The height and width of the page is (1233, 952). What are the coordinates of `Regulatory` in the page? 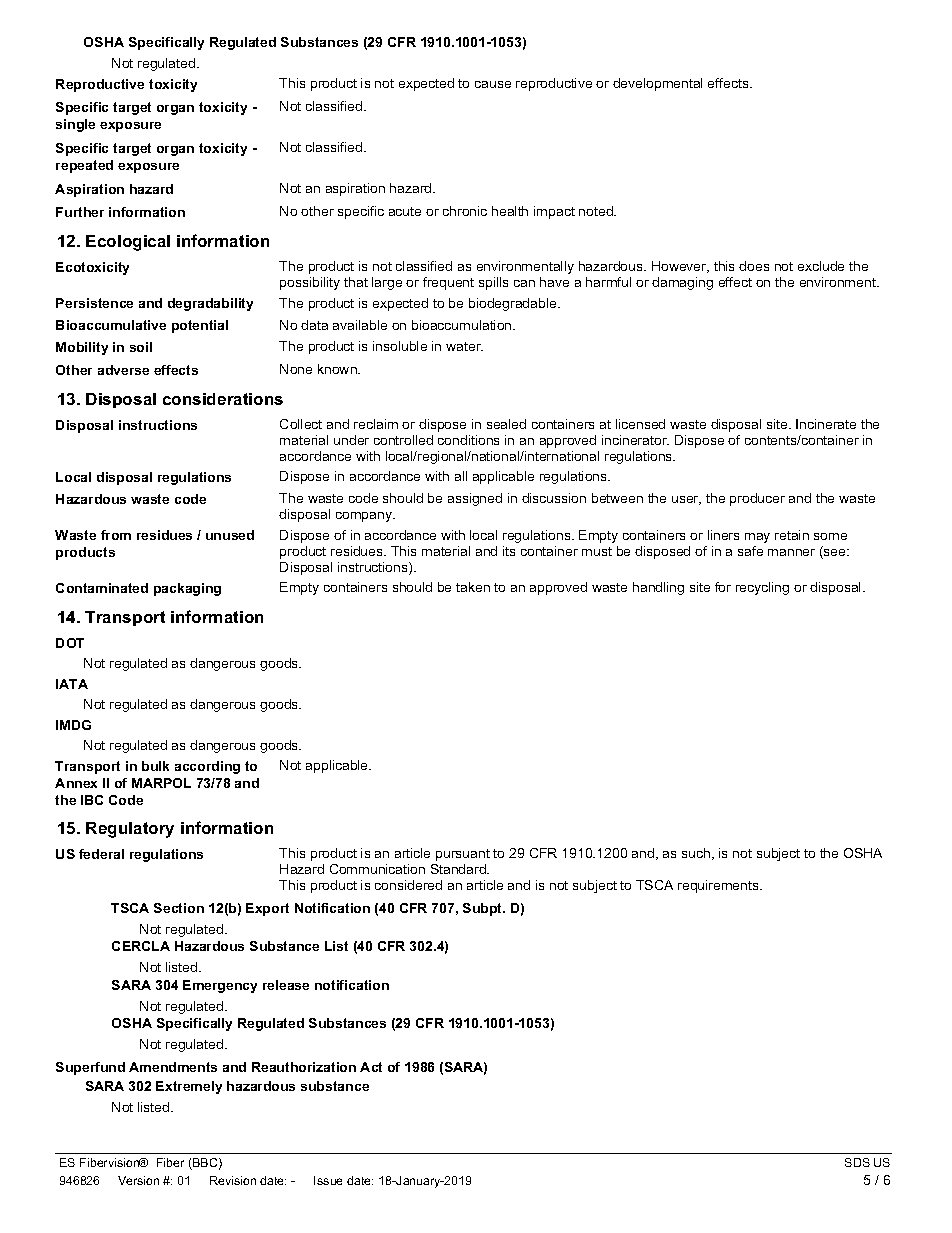 It's located at (130, 830).
